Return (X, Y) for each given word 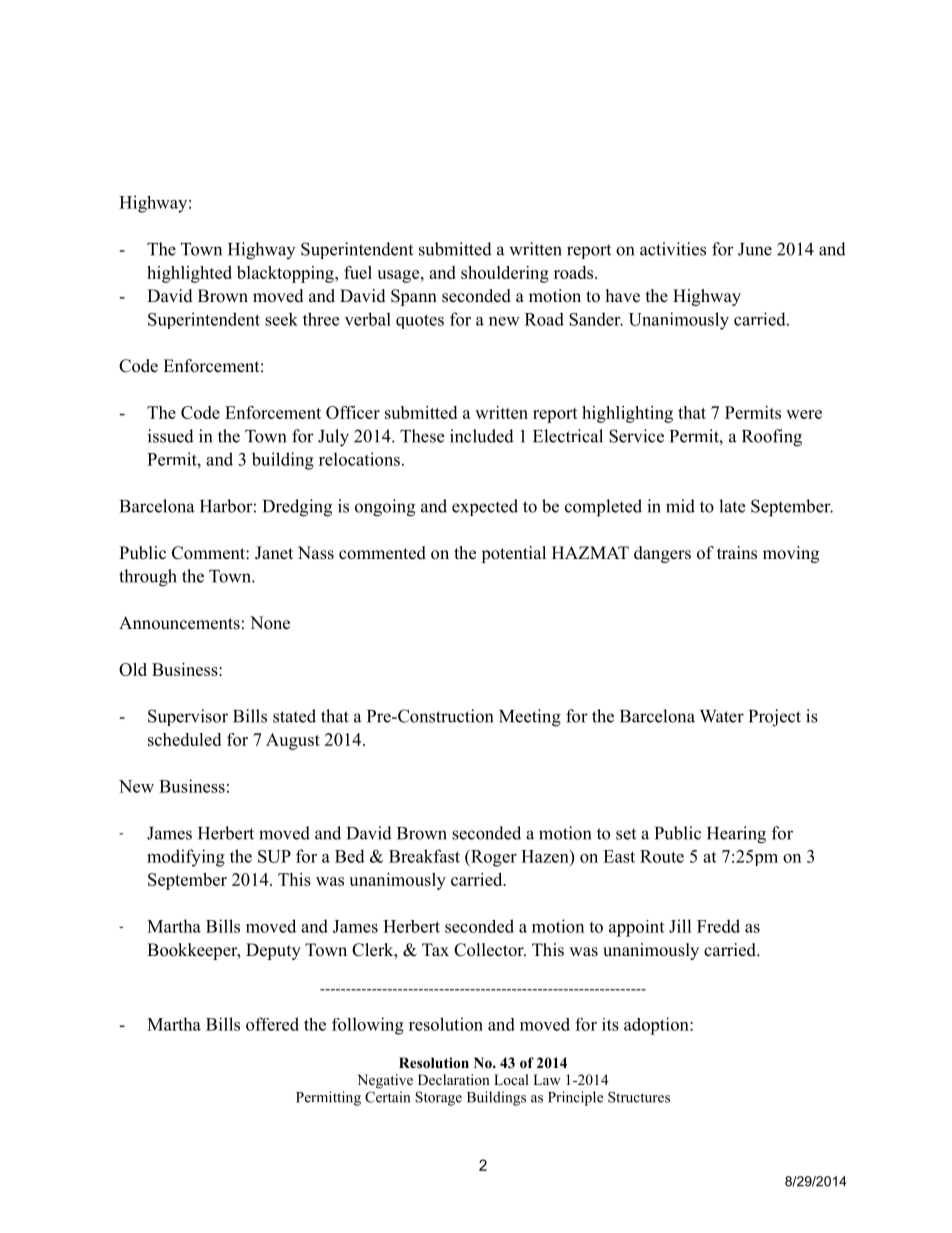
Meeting (530, 718)
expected (485, 507)
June (755, 249)
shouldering (505, 274)
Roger (493, 858)
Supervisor (188, 717)
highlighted (189, 274)
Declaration (454, 1079)
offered (272, 1024)
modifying (186, 858)
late (732, 506)
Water (722, 716)
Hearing (736, 835)
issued (171, 436)
